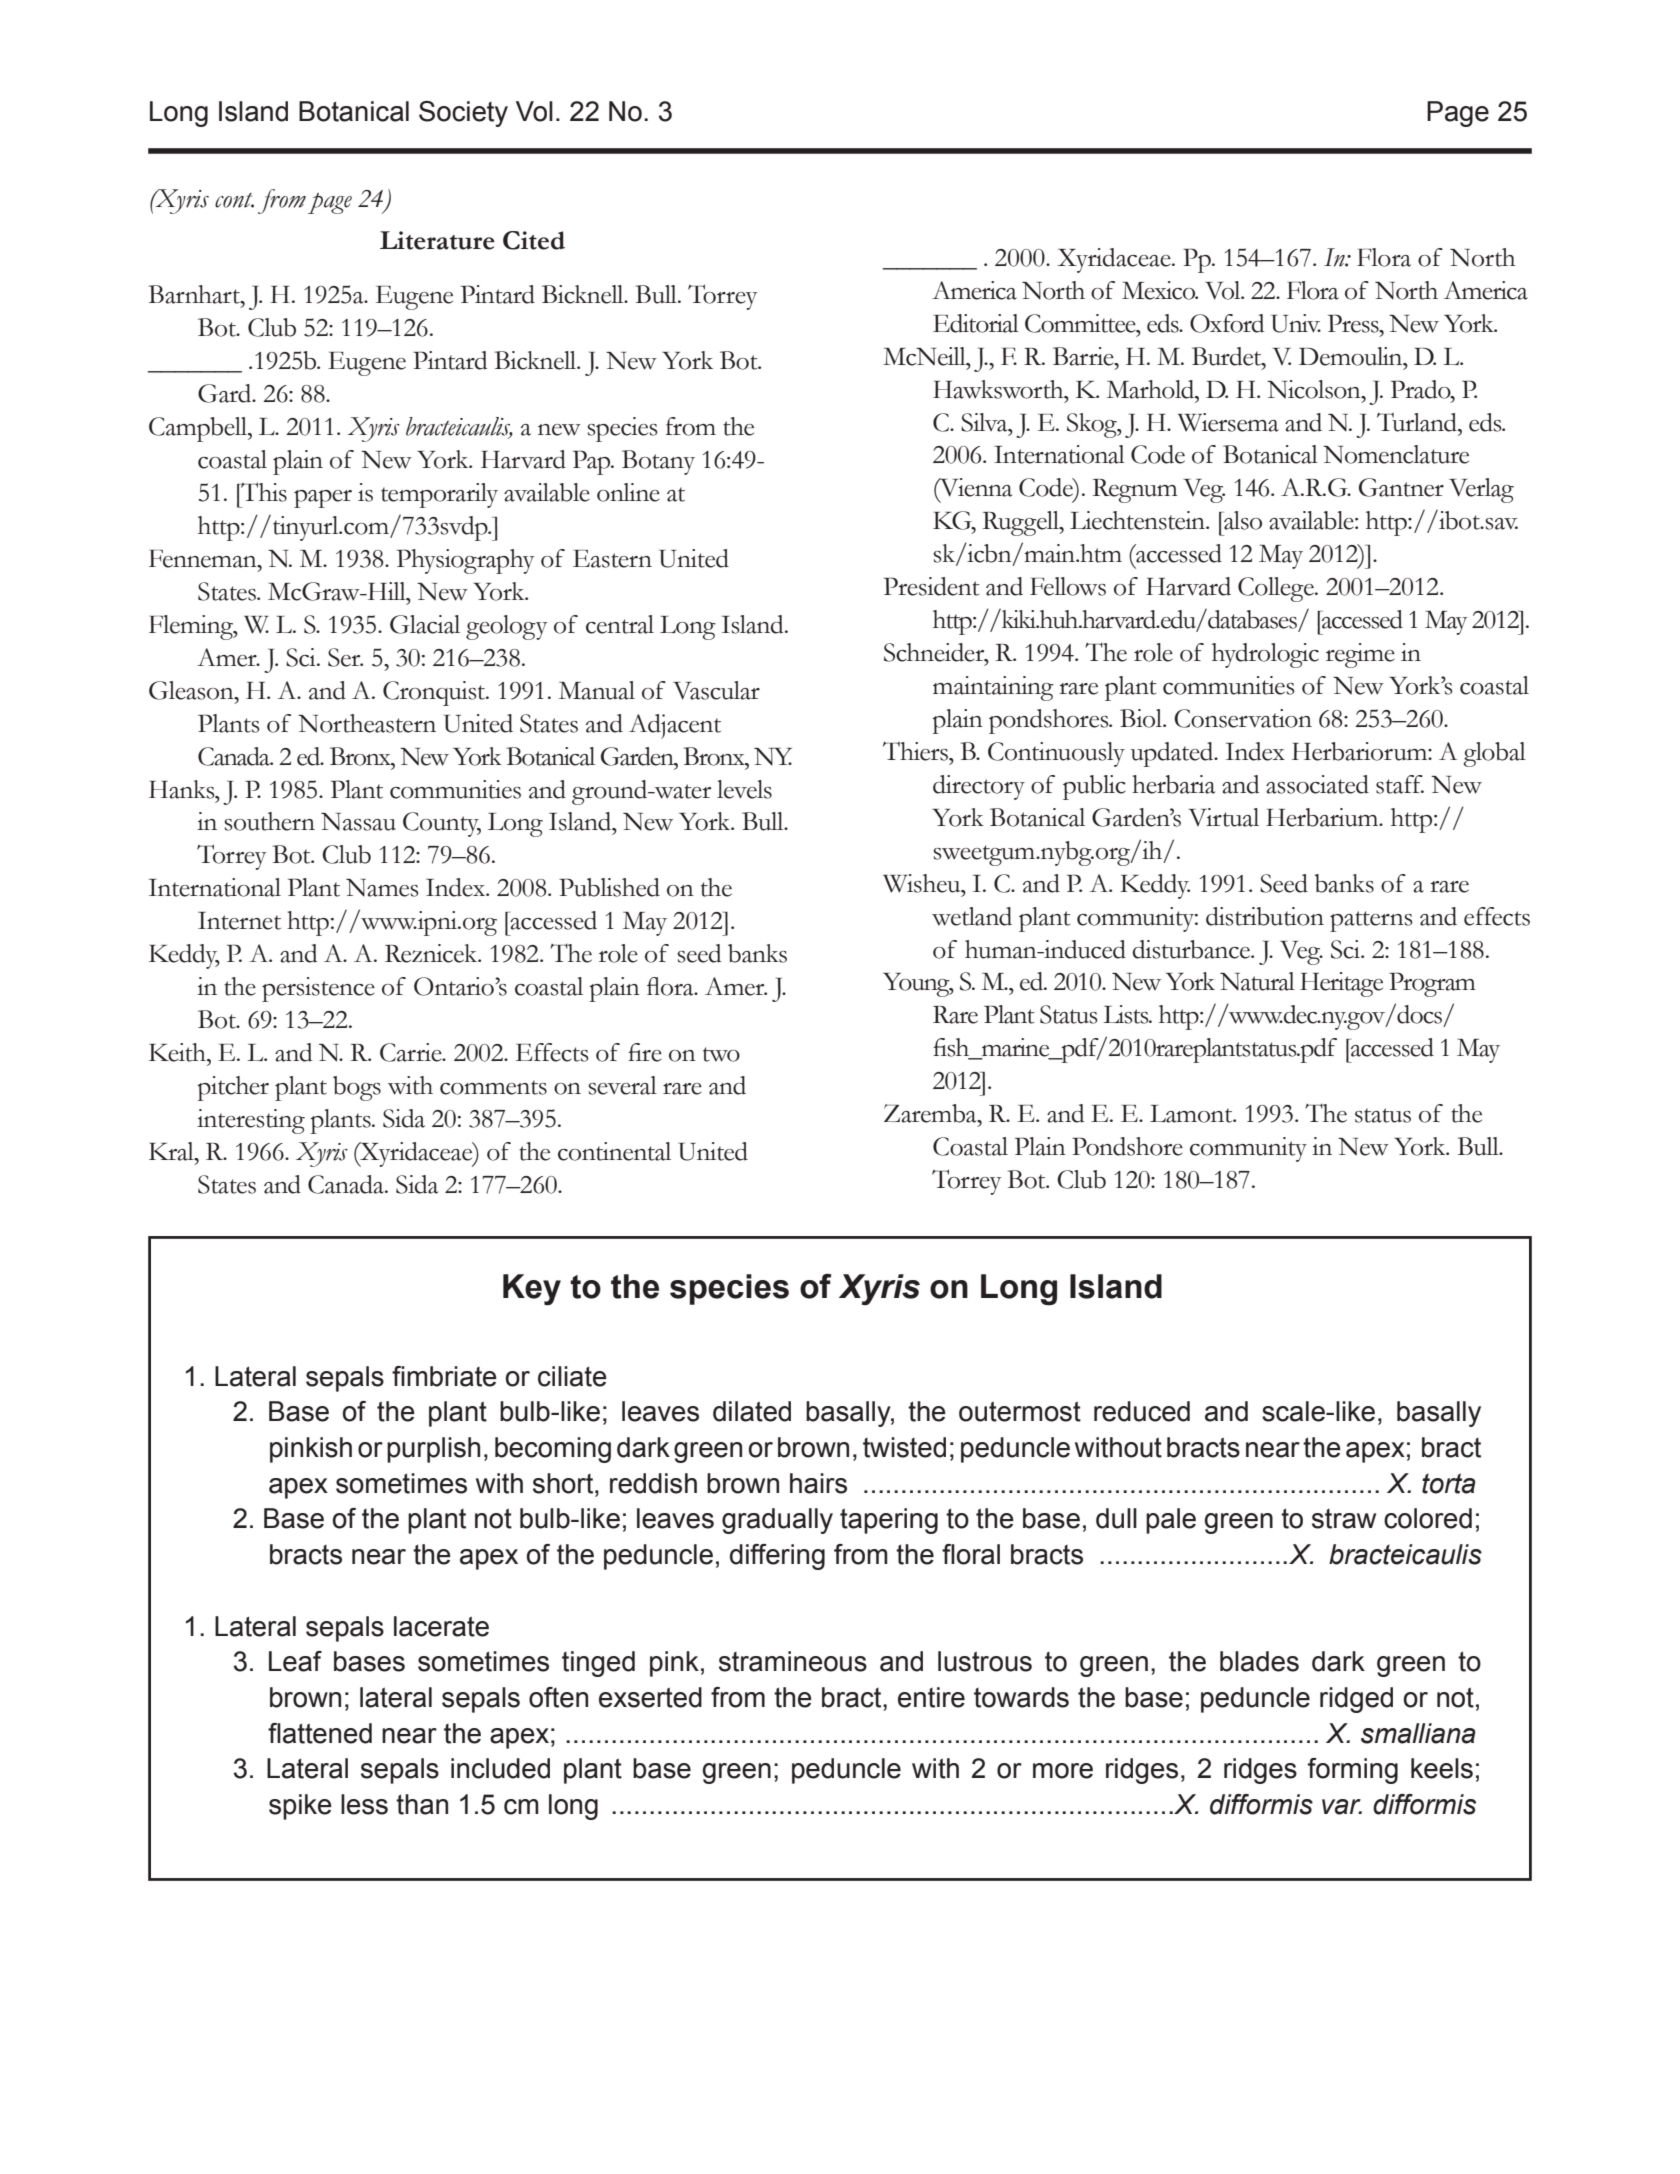 The width and height of the document is (1680, 2174). Describe the element at coordinates (320, 1733) in the document. I see `flattened` at that location.
